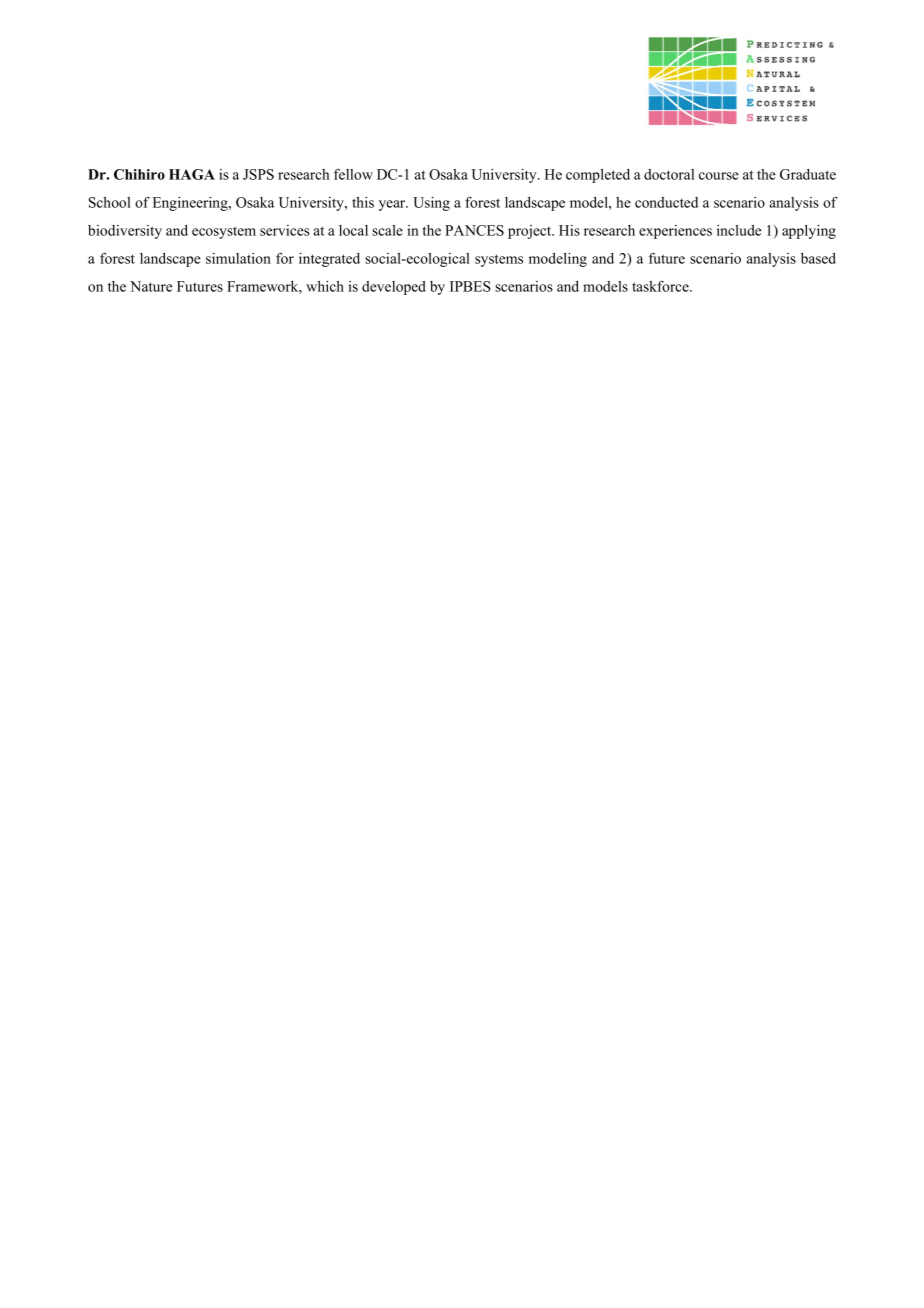 The width and height of the screenshot is (924, 1308). I want to click on Nature, so click(151, 286).
